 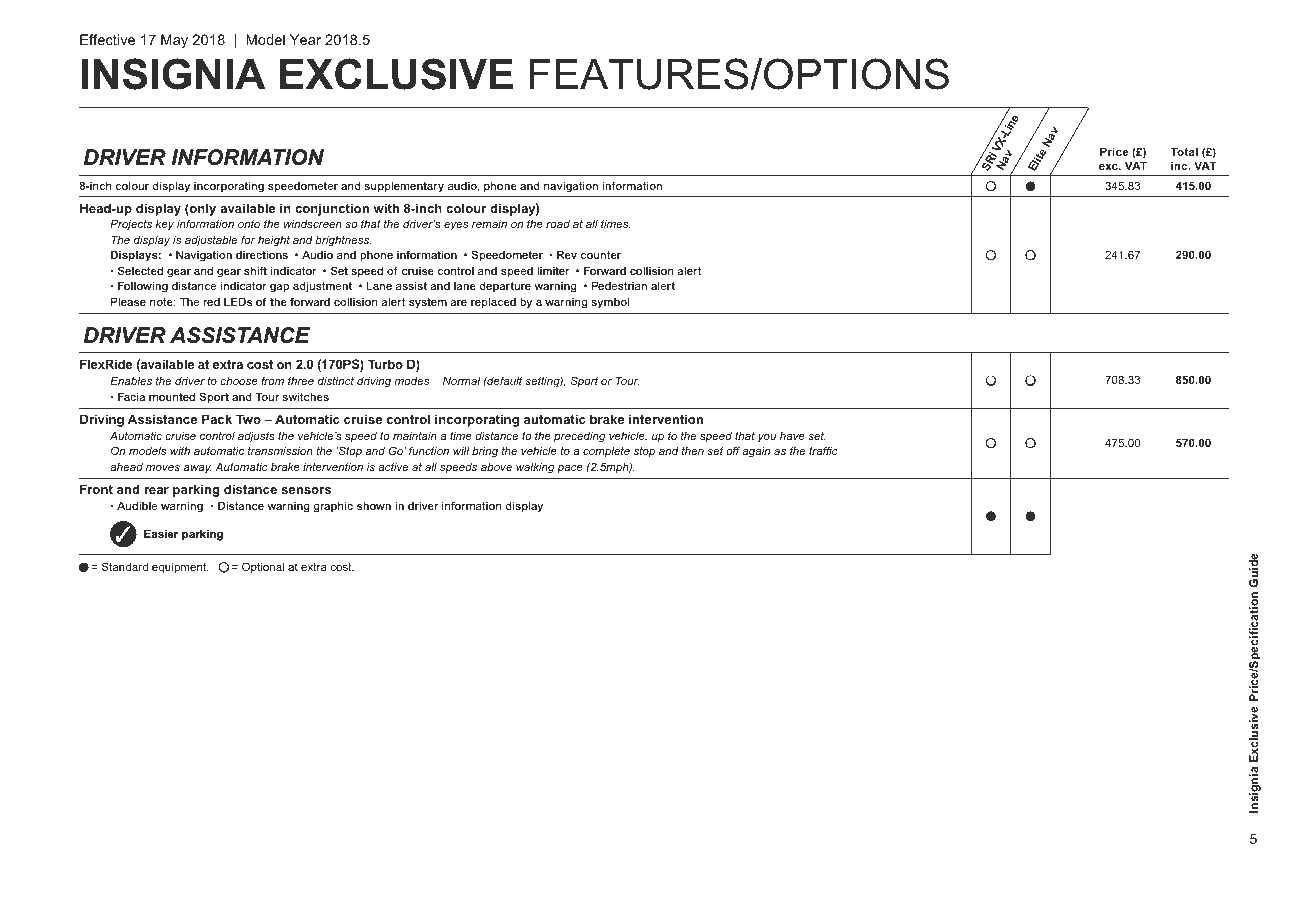 What do you see at coordinates (374, 505) in the document?
I see `shown` at bounding box center [374, 505].
